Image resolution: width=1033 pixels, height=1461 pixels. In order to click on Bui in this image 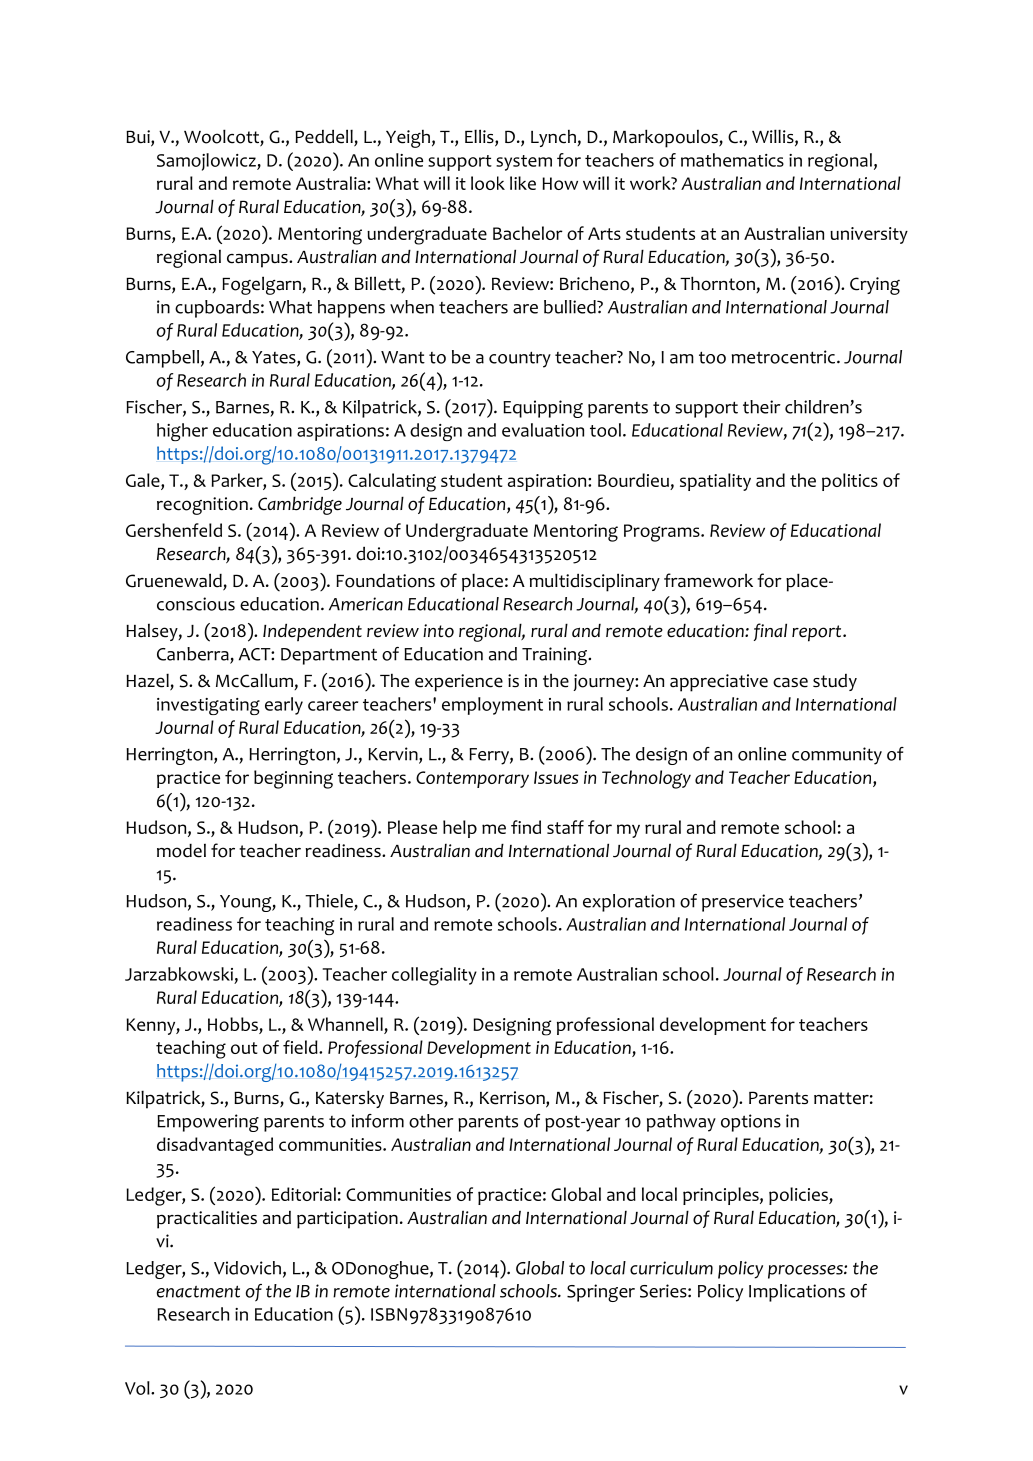, I will do `click(139, 138)`.
